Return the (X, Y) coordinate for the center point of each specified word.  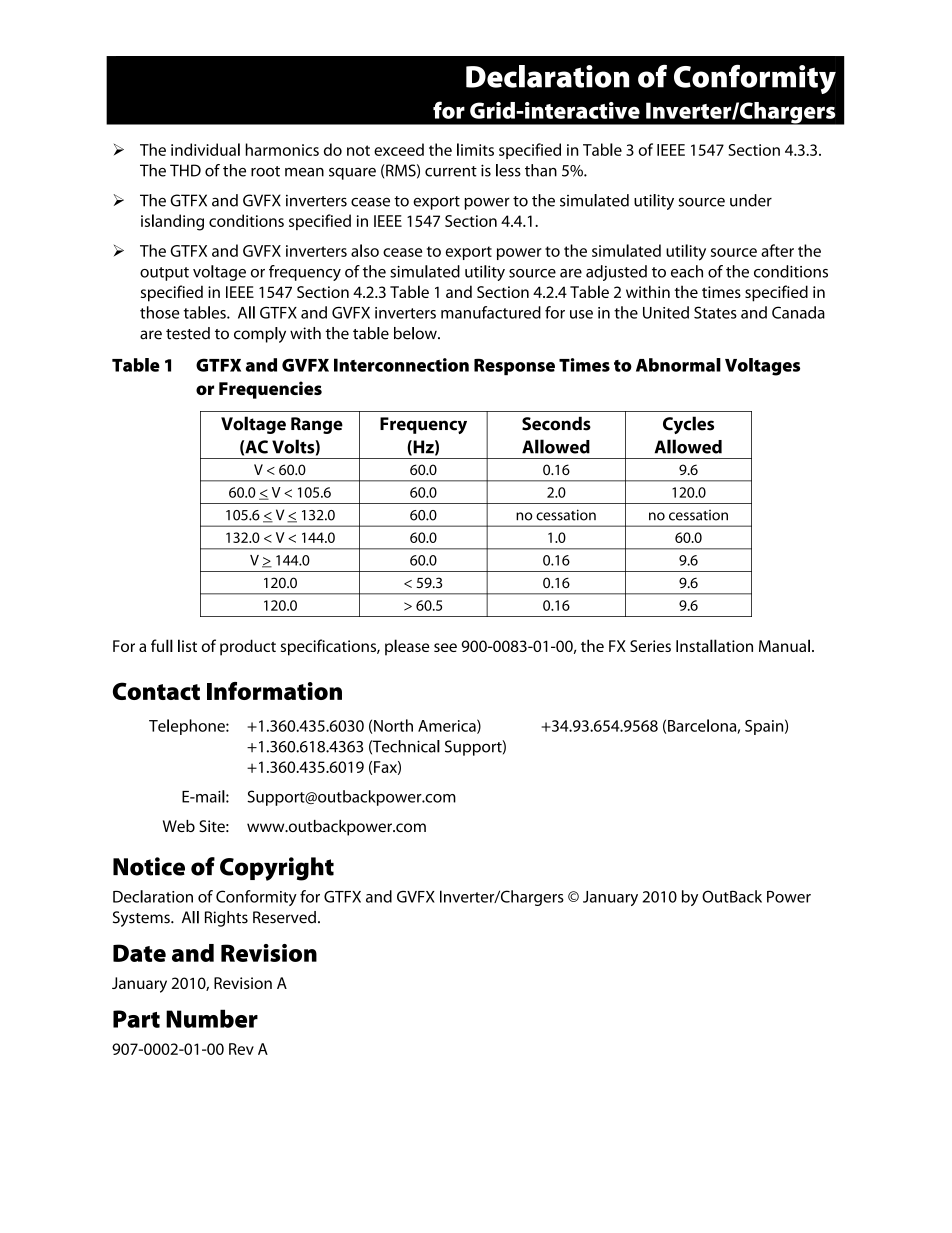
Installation (714, 645)
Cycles (688, 425)
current (451, 171)
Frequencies (270, 390)
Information (274, 691)
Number (212, 1018)
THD (185, 170)
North (393, 725)
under (751, 200)
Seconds (556, 423)
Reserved (284, 917)
